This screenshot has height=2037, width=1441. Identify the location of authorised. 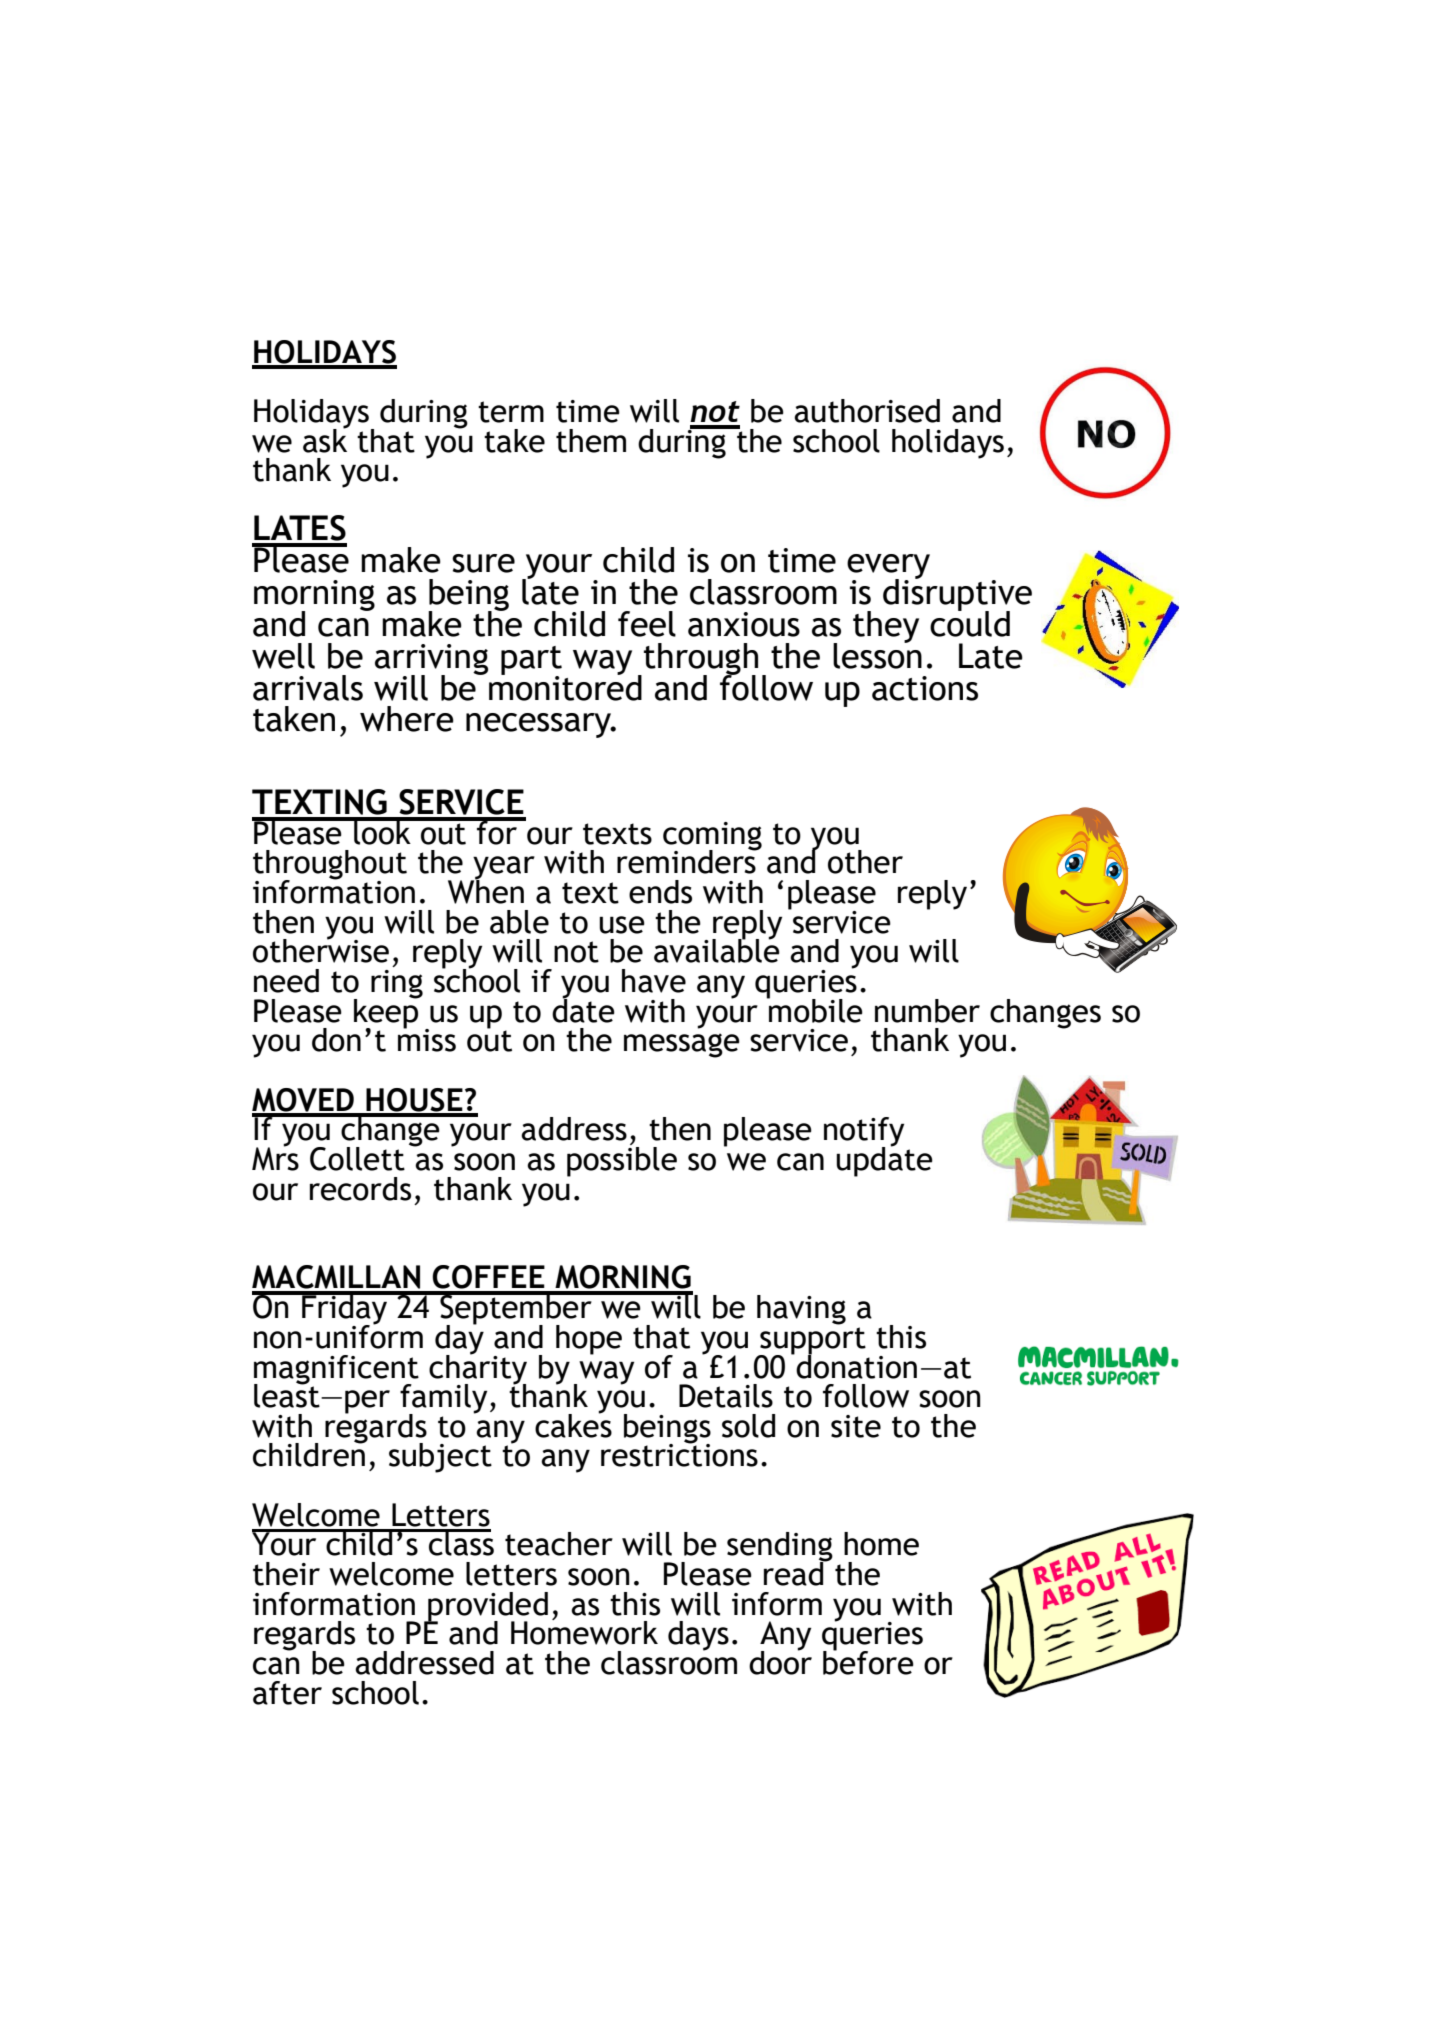
(867, 411).
